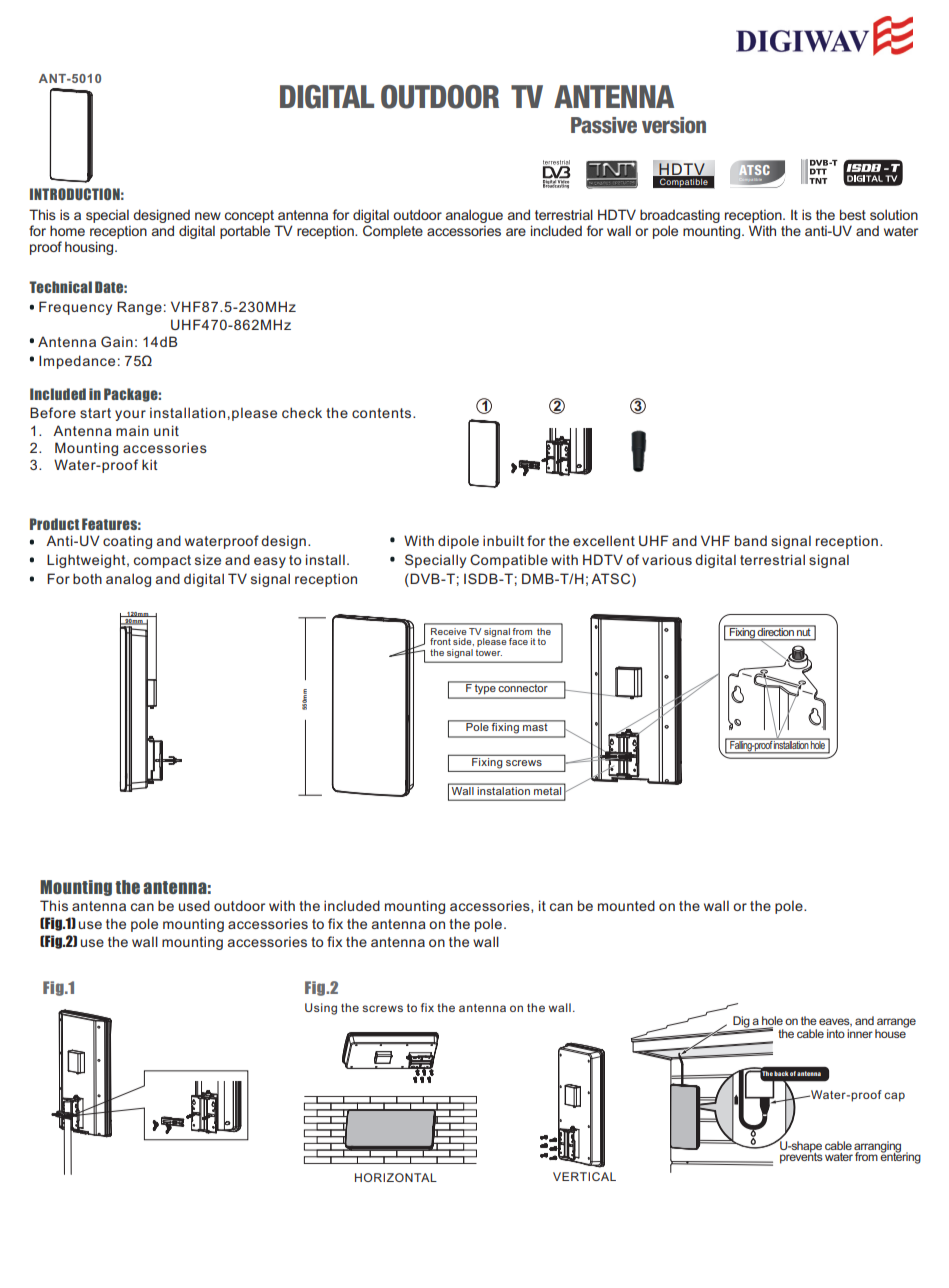 This screenshot has width=949, height=1288. What do you see at coordinates (208, 216) in the screenshot?
I see `new` at bounding box center [208, 216].
